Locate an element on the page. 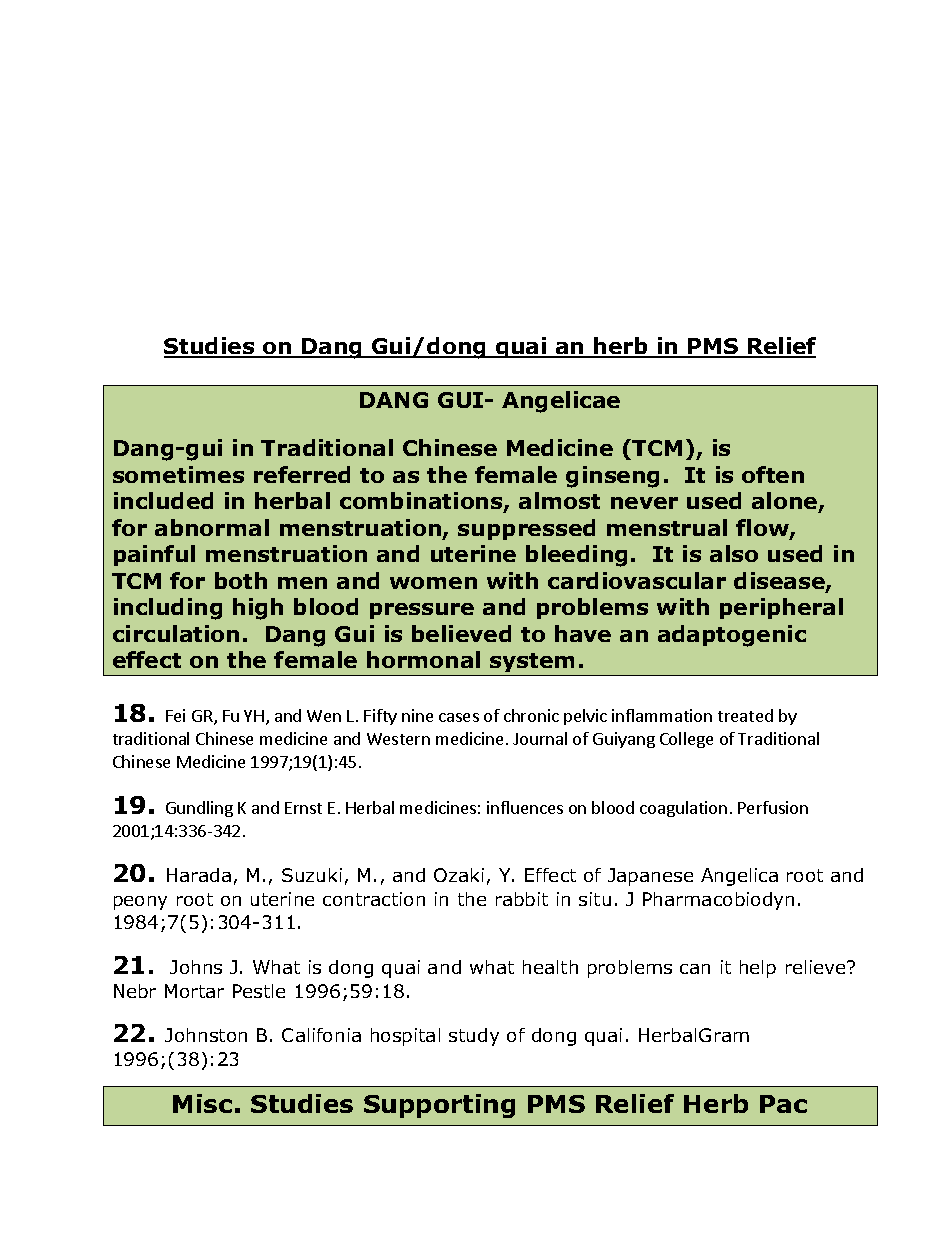  Ernst is located at coordinates (303, 808).
